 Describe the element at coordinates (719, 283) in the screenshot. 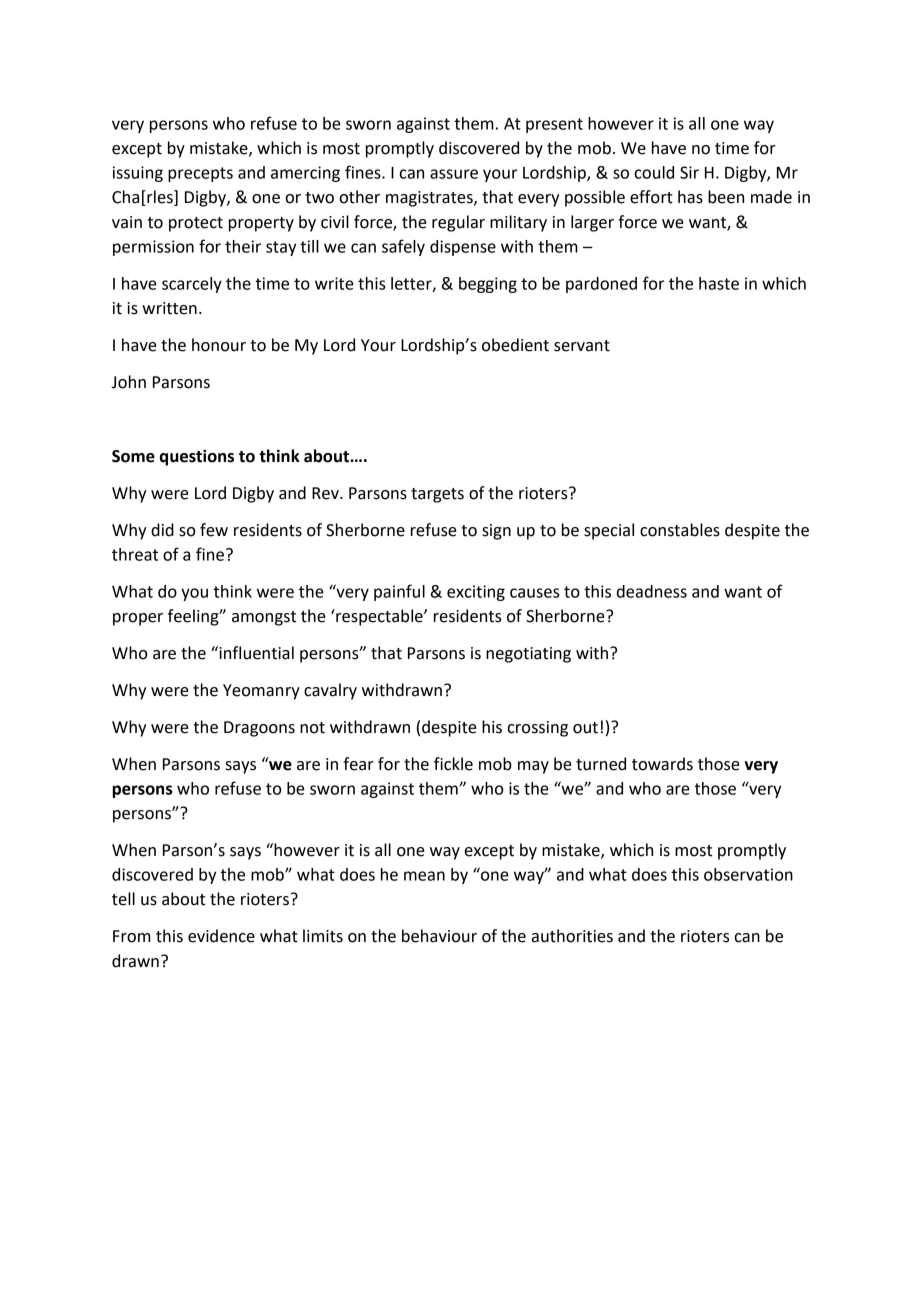

I see `haste` at that location.
